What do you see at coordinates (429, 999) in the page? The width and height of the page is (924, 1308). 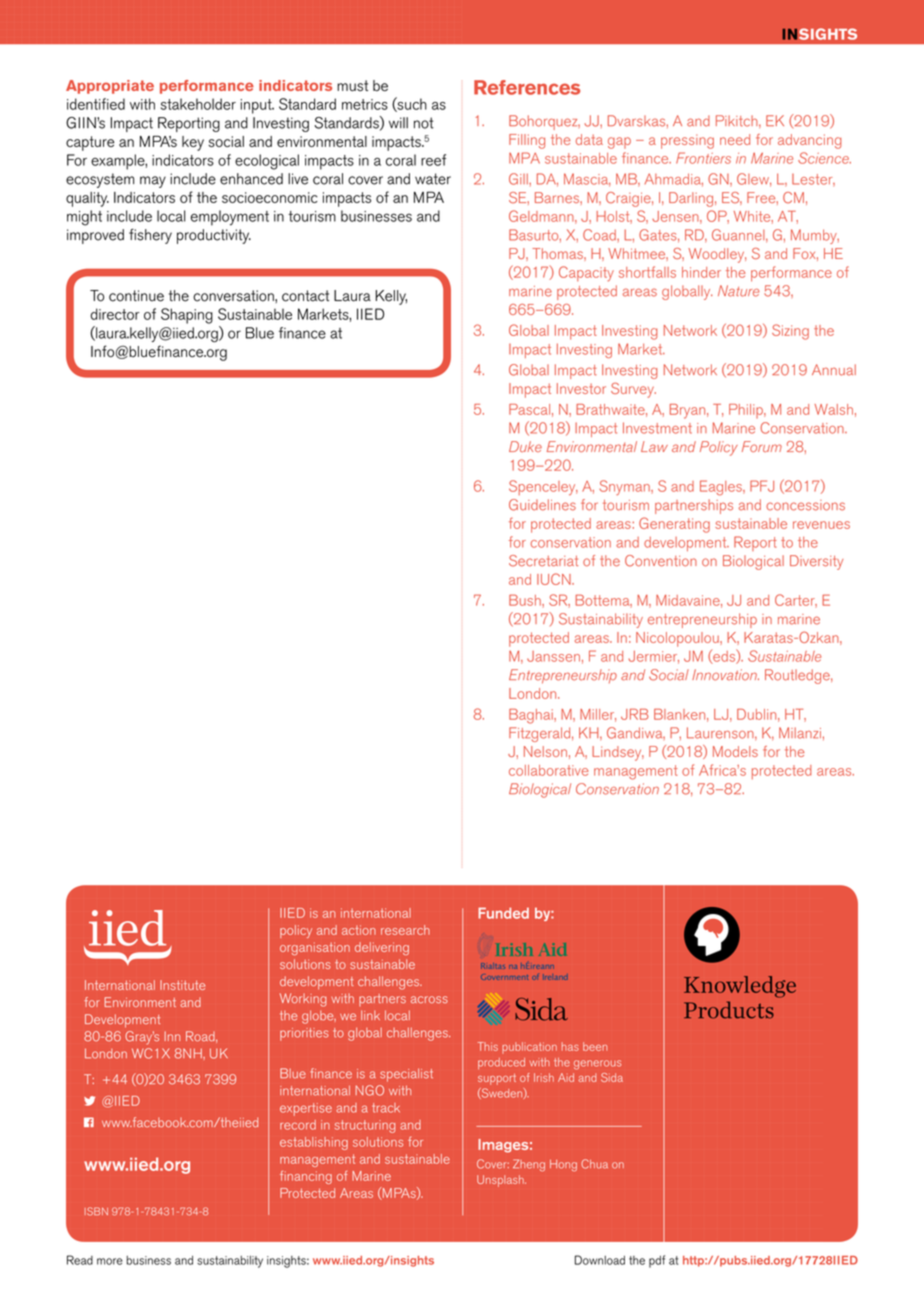 I see `across` at bounding box center [429, 999].
